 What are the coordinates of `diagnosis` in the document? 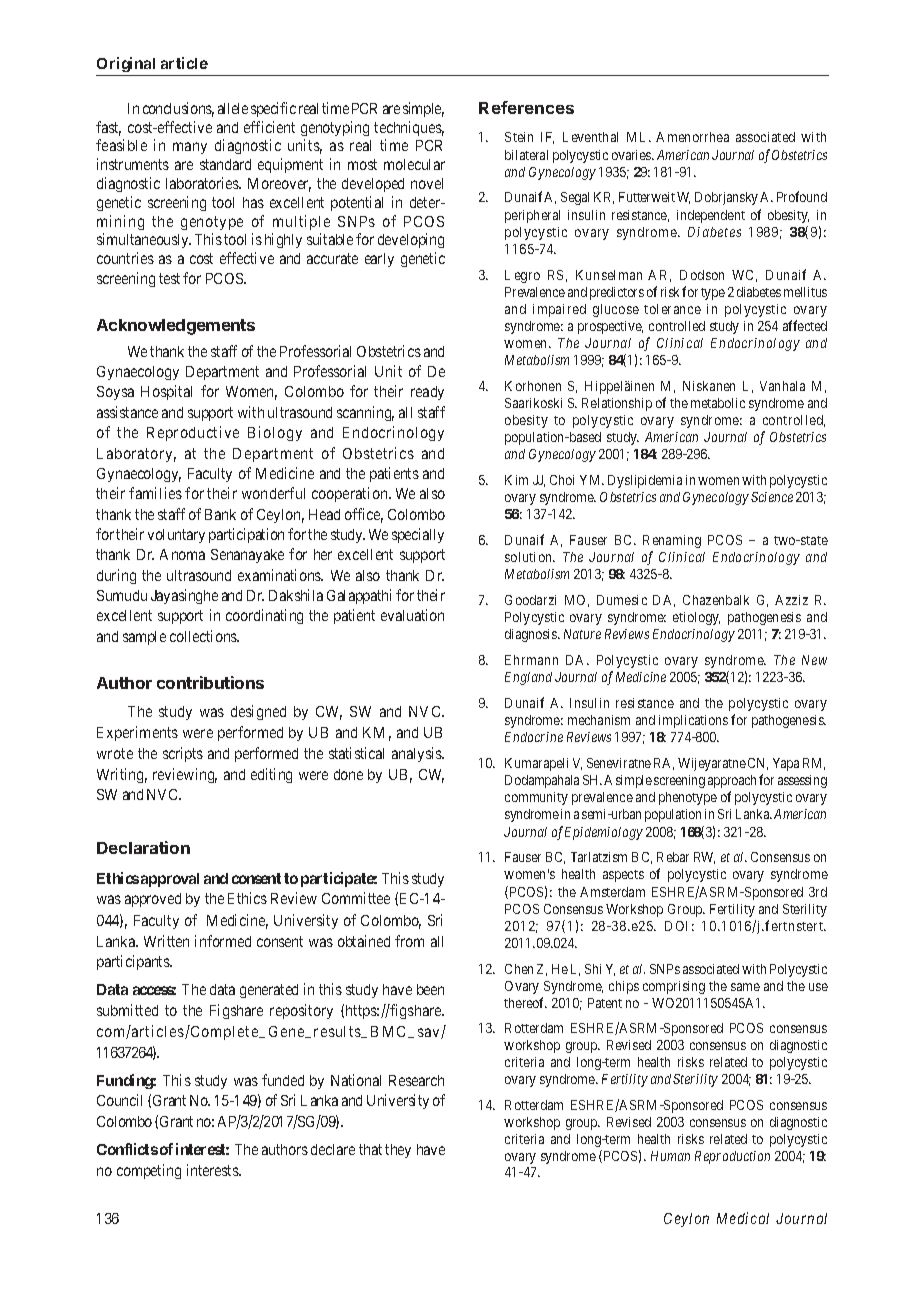 It's located at (532, 635).
